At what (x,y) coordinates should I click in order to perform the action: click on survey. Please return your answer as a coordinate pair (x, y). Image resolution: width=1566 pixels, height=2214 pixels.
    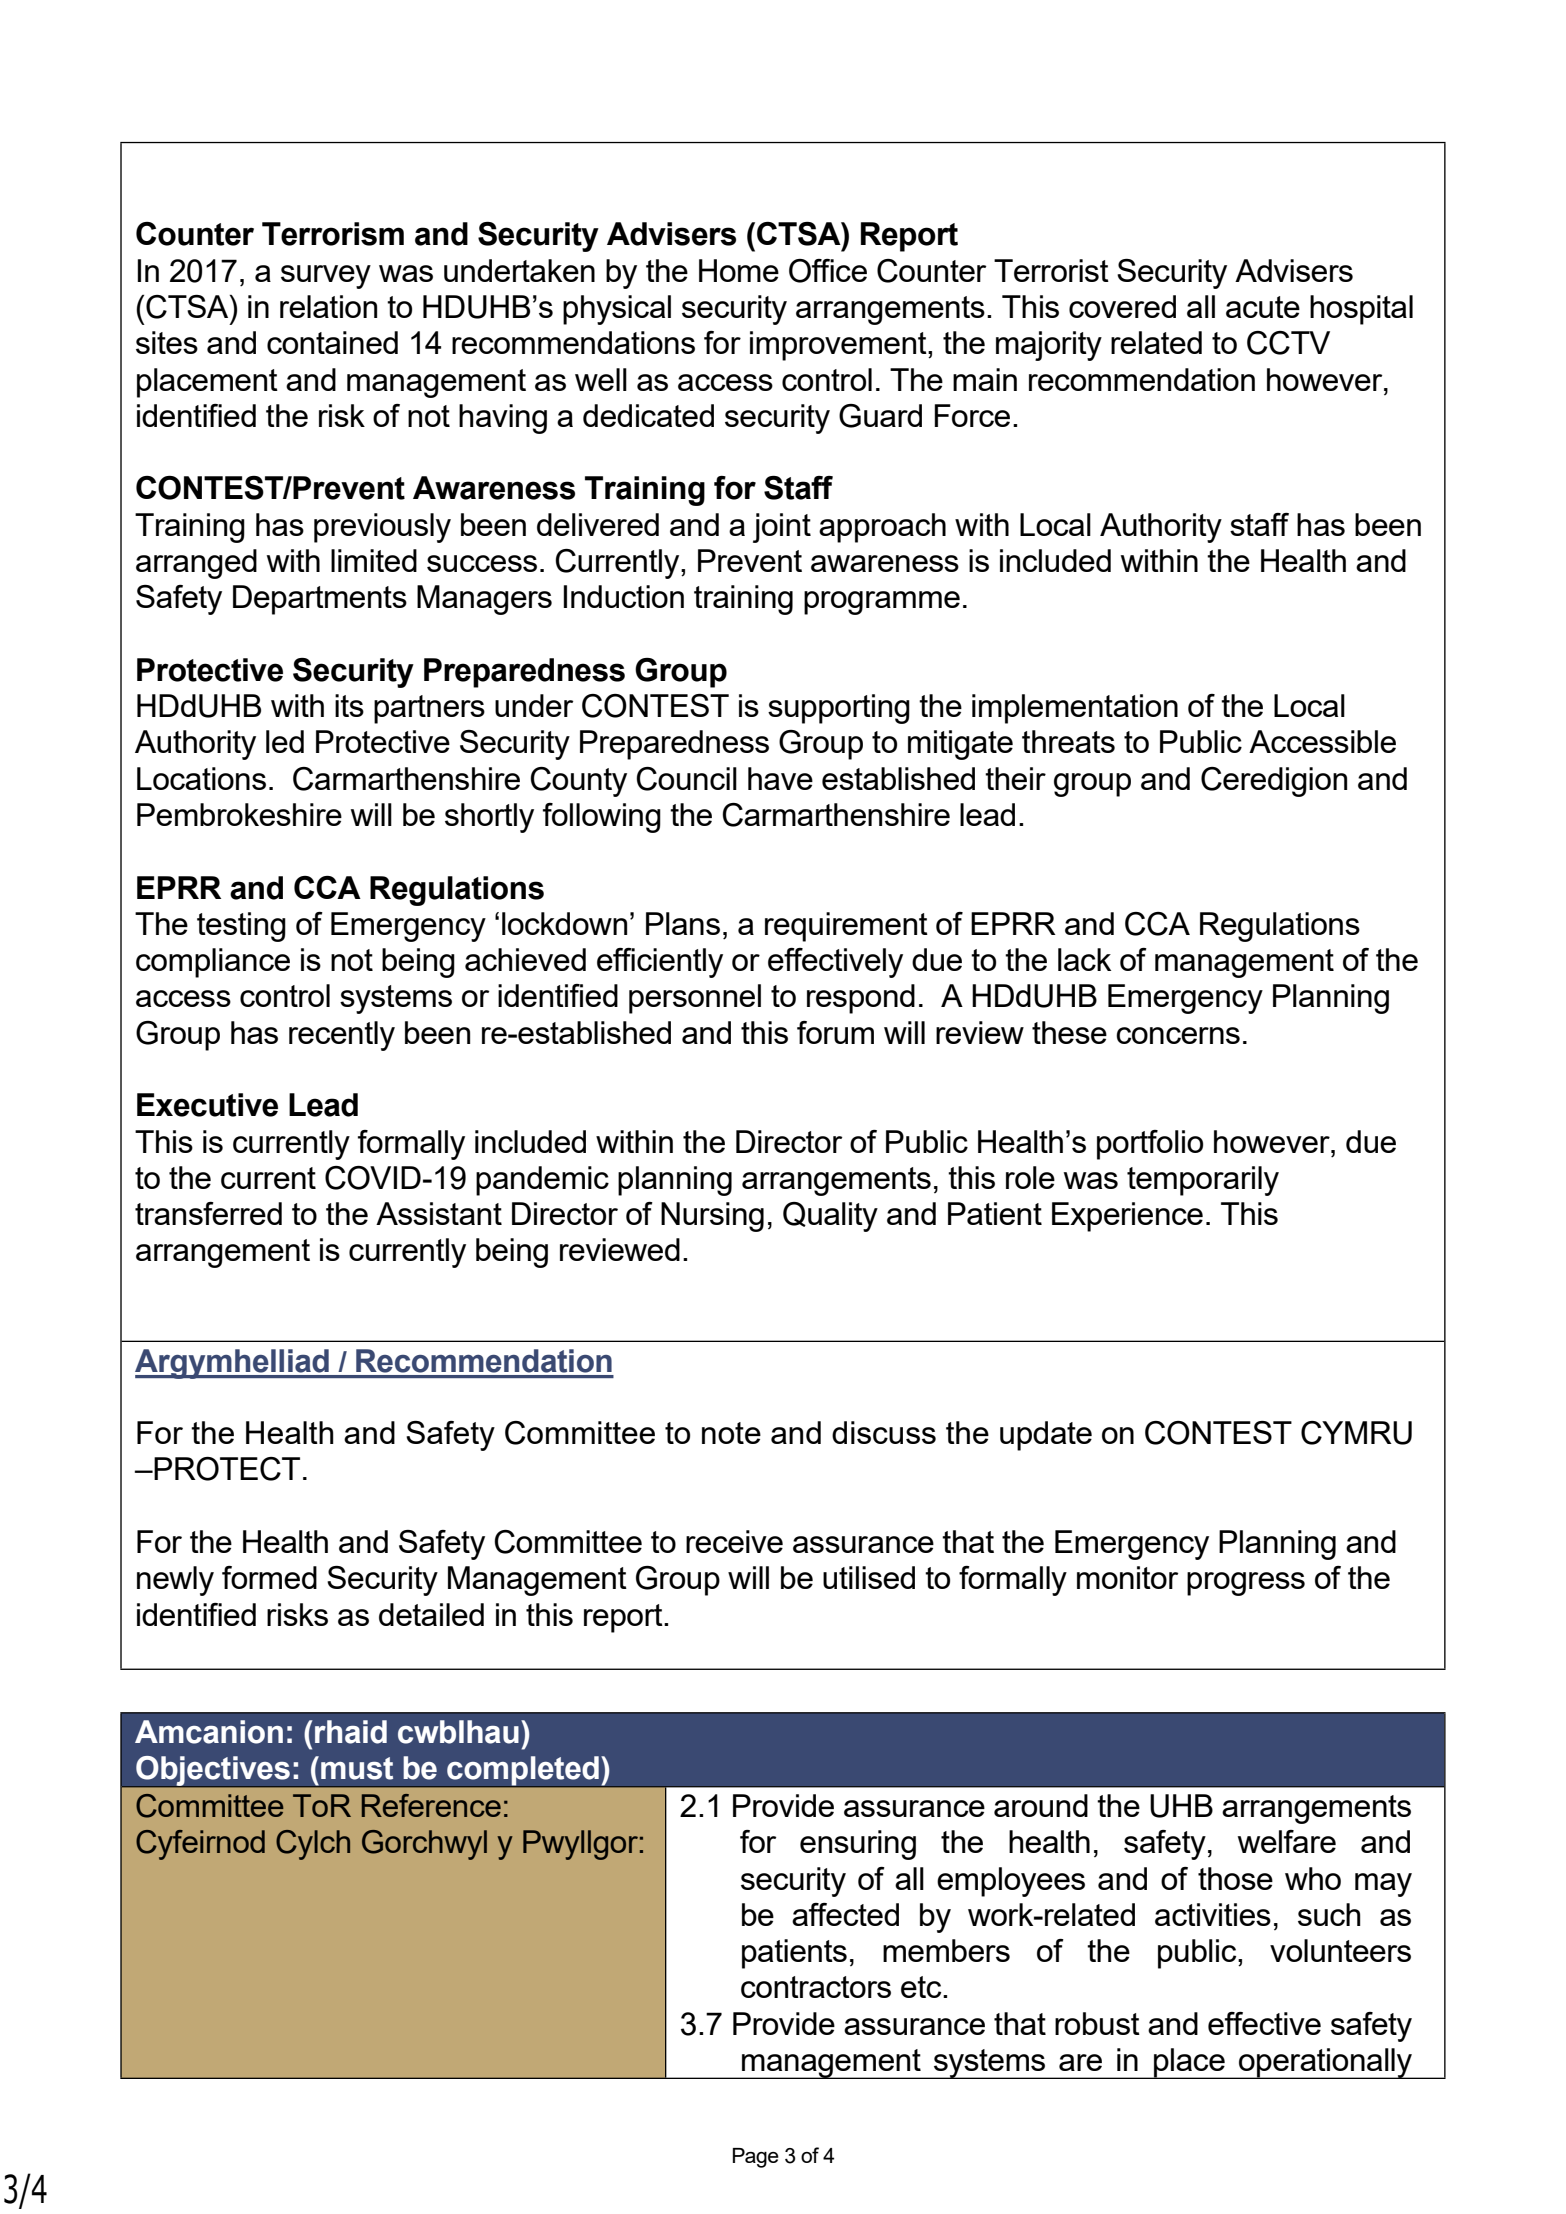
    Looking at the image, I should click on (326, 277).
